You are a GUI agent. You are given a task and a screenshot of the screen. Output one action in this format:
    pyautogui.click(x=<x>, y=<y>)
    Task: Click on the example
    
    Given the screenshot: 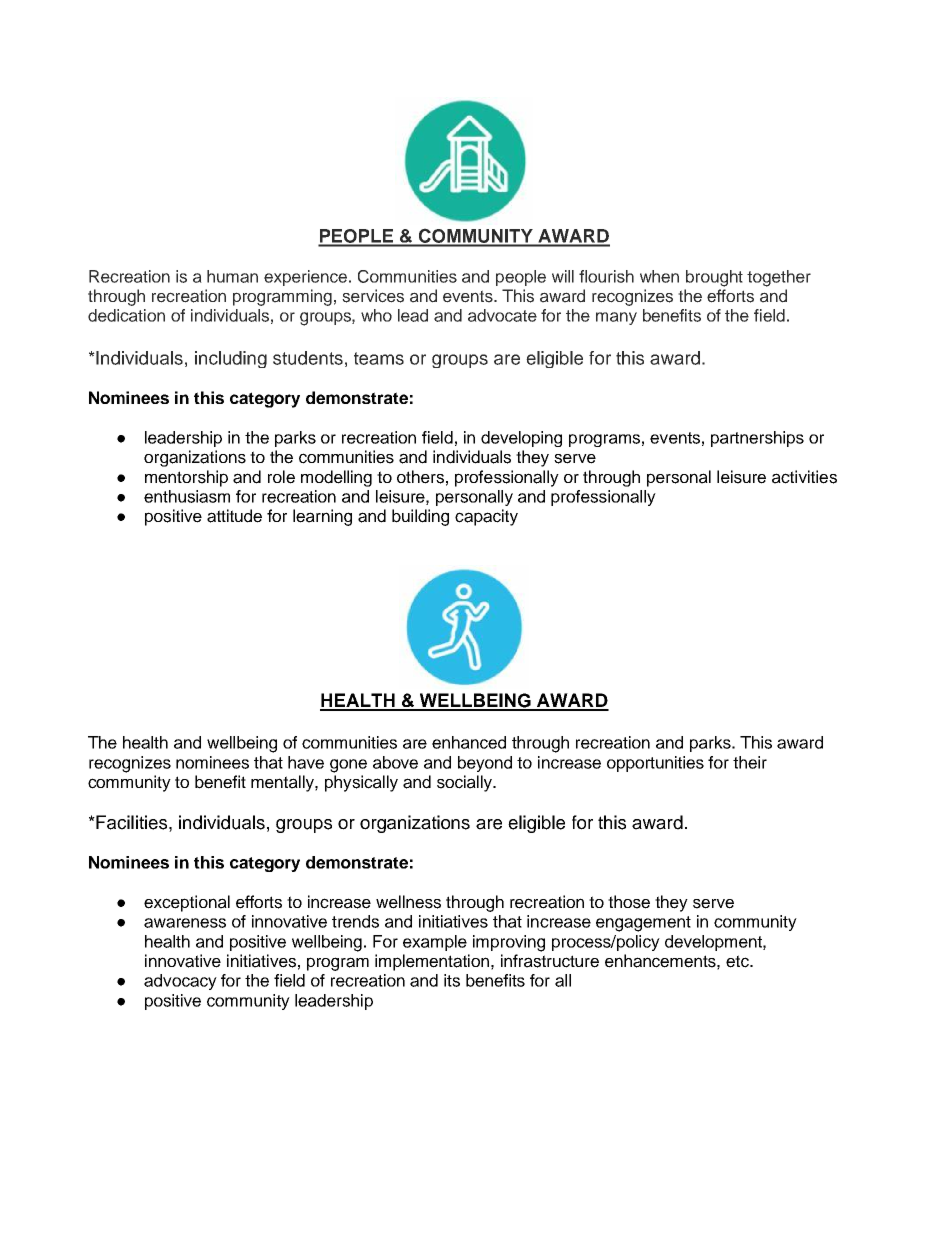 What is the action you would take?
    pyautogui.click(x=435, y=943)
